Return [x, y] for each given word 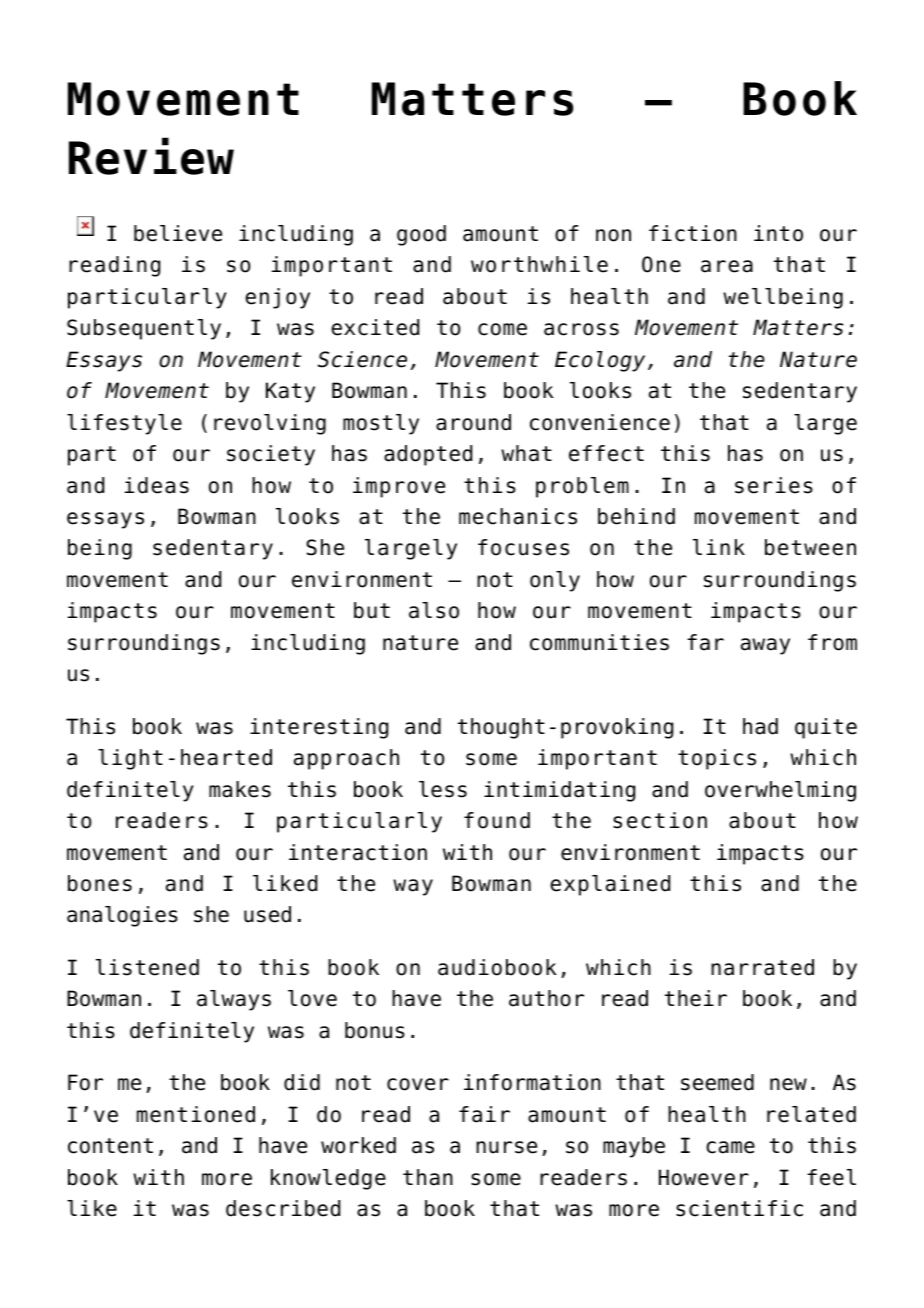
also [434, 610]
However [704, 1177]
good [421, 235]
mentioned [196, 1114]
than [428, 1177]
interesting [319, 728]
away [765, 646]
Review [151, 156]
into [778, 233]
